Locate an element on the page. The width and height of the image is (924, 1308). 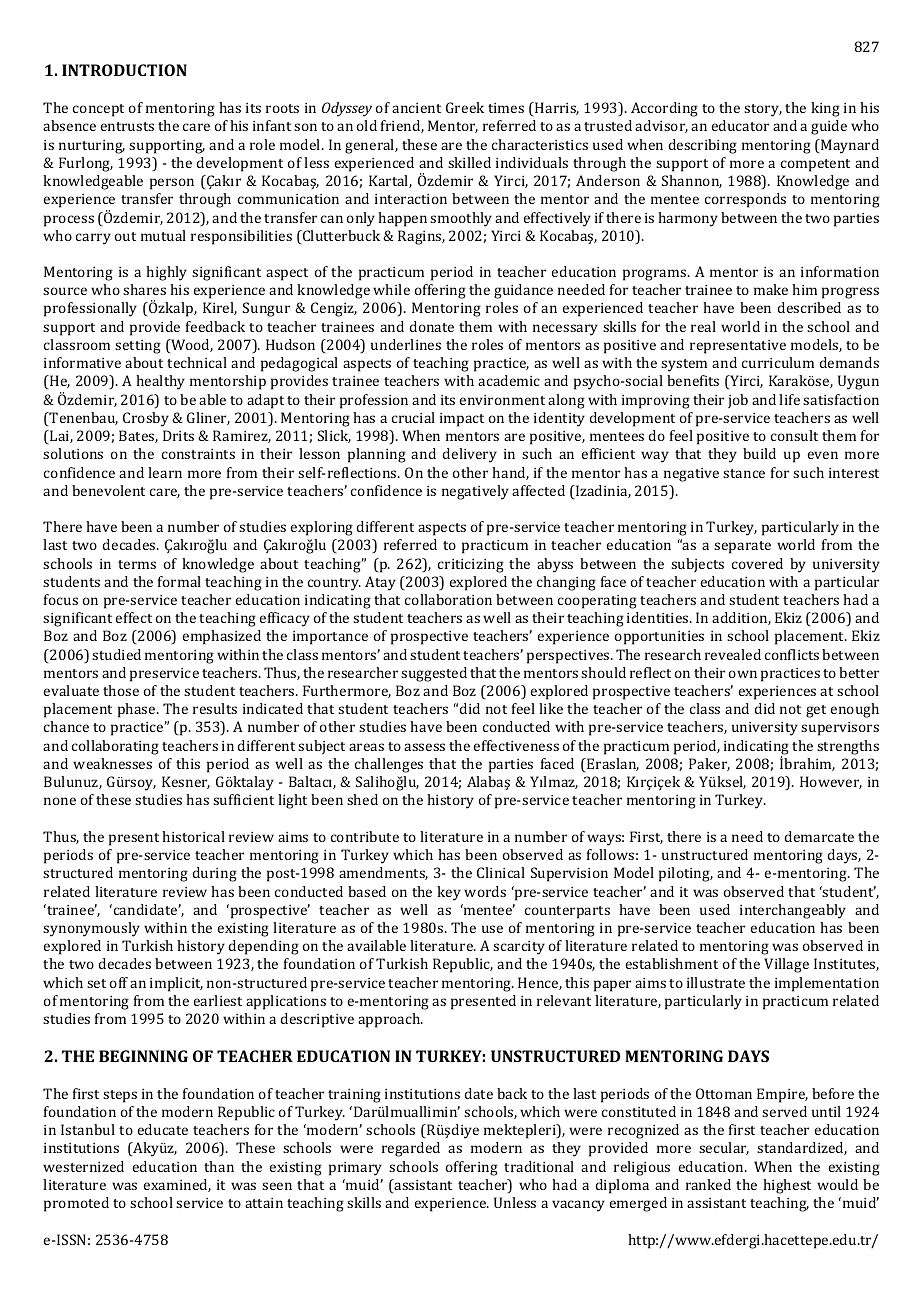
educate is located at coordinates (162, 1129).
